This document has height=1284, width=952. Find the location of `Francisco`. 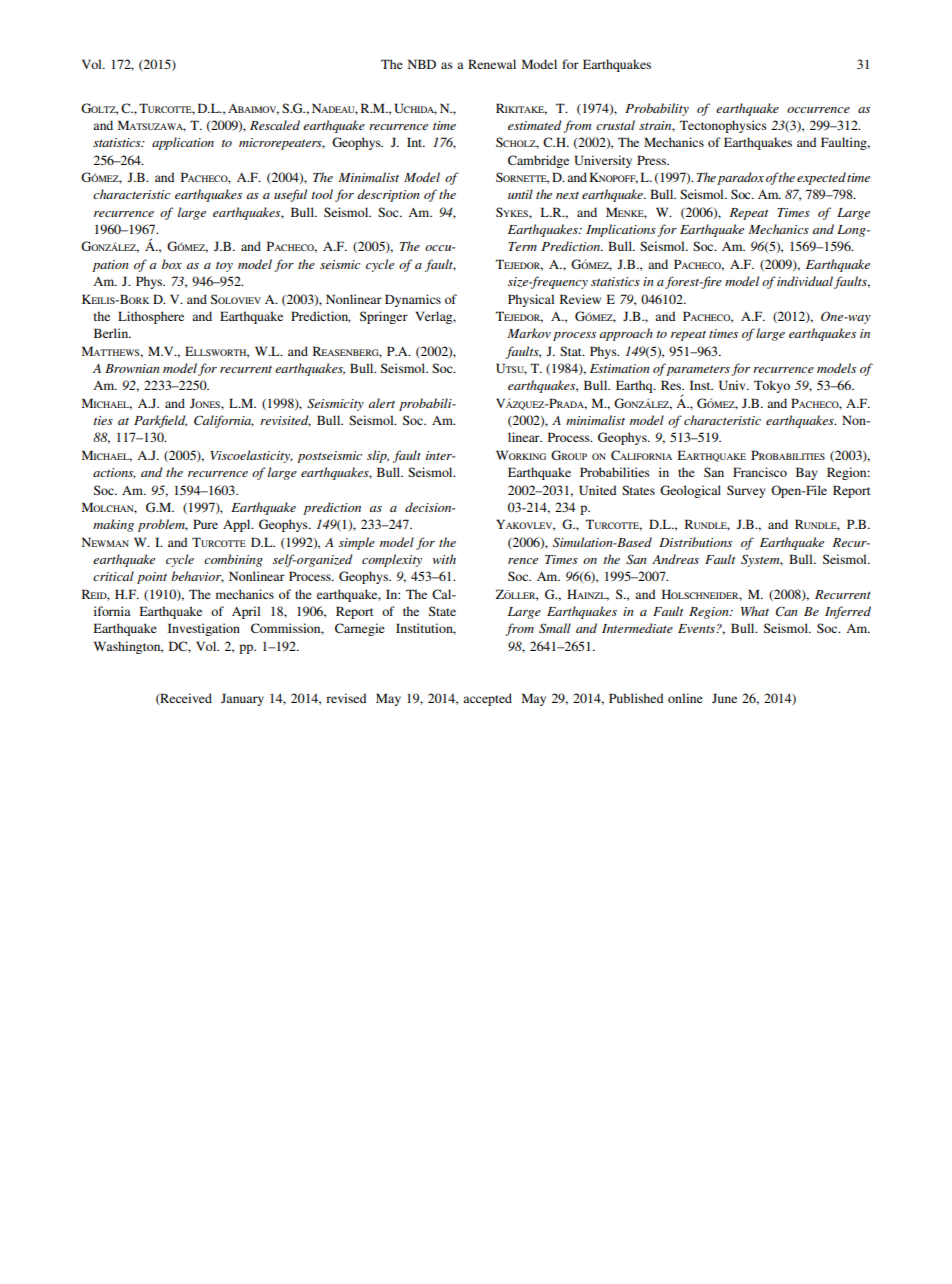

Francisco is located at coordinates (760, 472).
